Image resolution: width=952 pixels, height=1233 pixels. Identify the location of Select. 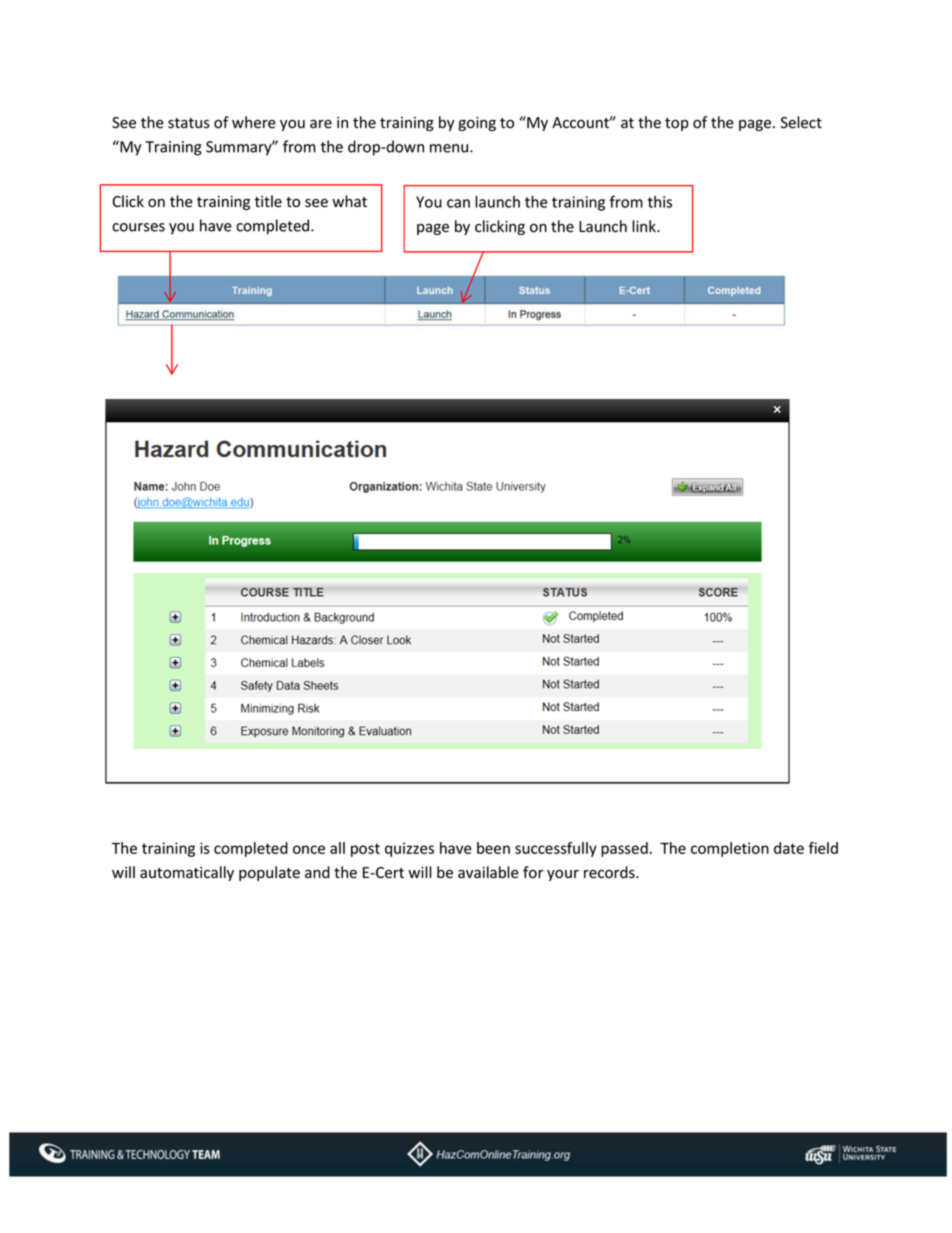
(801, 122).
